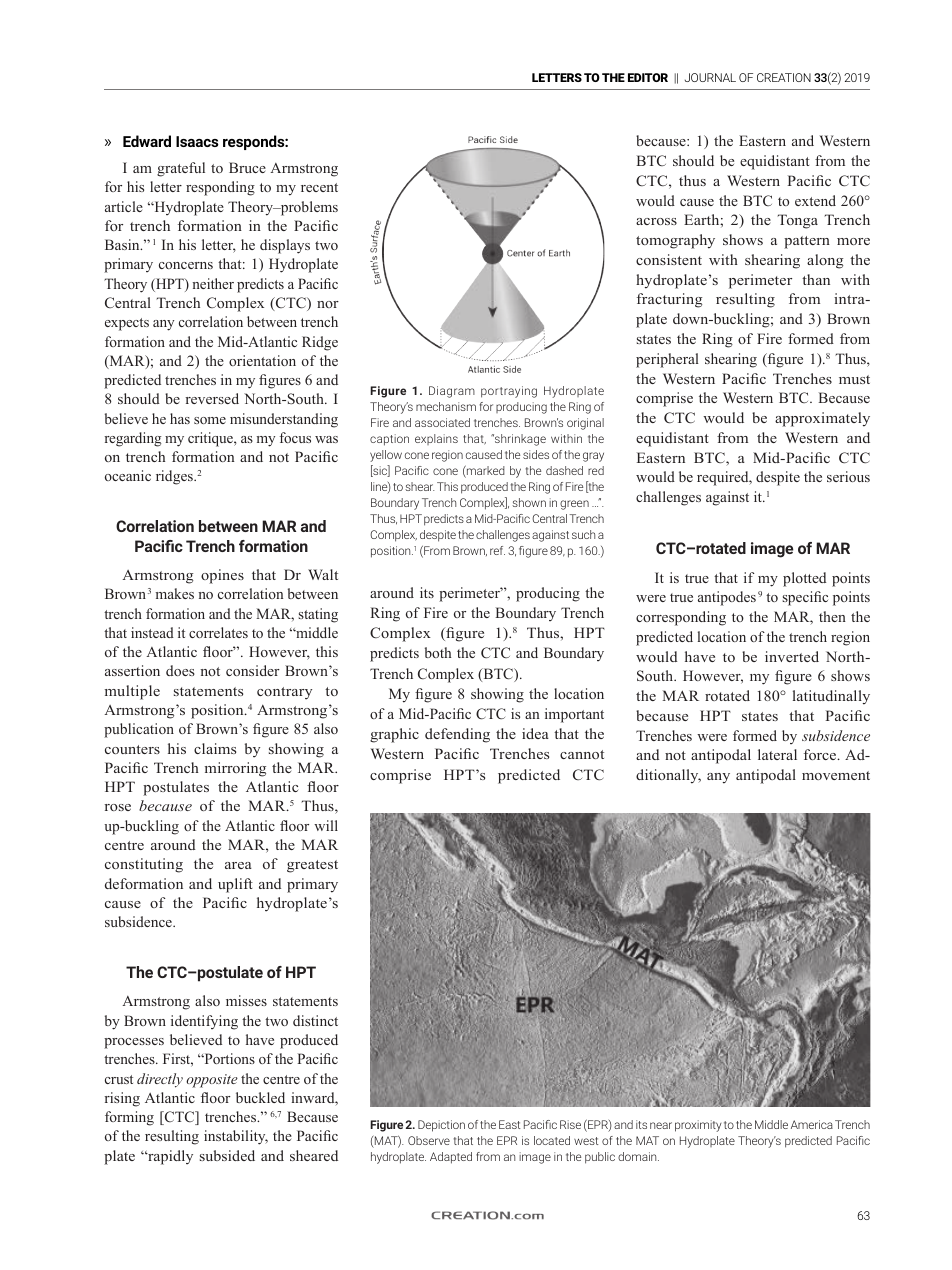 The width and height of the screenshot is (952, 1270). Describe the element at coordinates (784, 77) in the screenshot. I see `CREATION` at that location.
